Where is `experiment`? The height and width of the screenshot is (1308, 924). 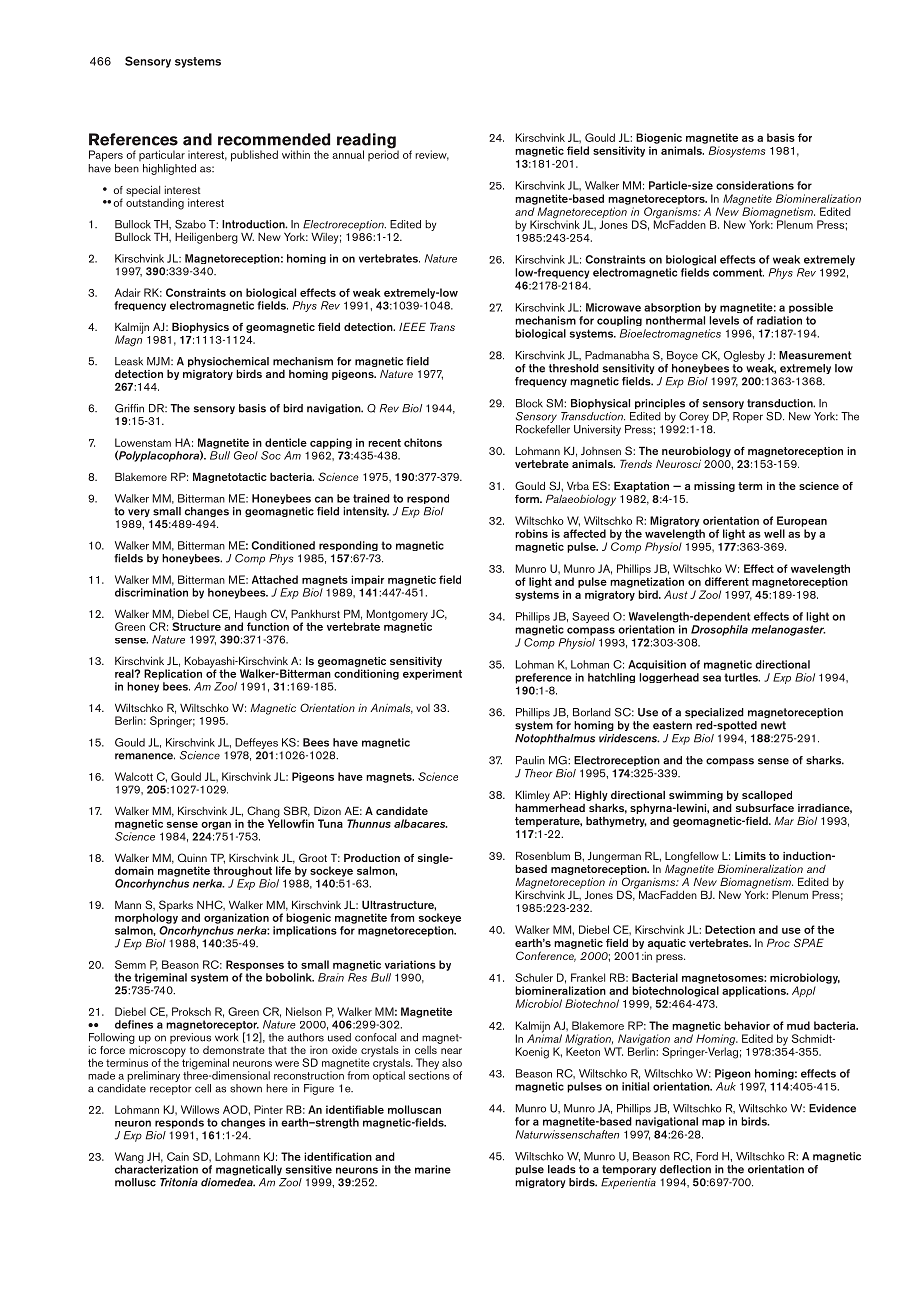 experiment is located at coordinates (432, 674).
